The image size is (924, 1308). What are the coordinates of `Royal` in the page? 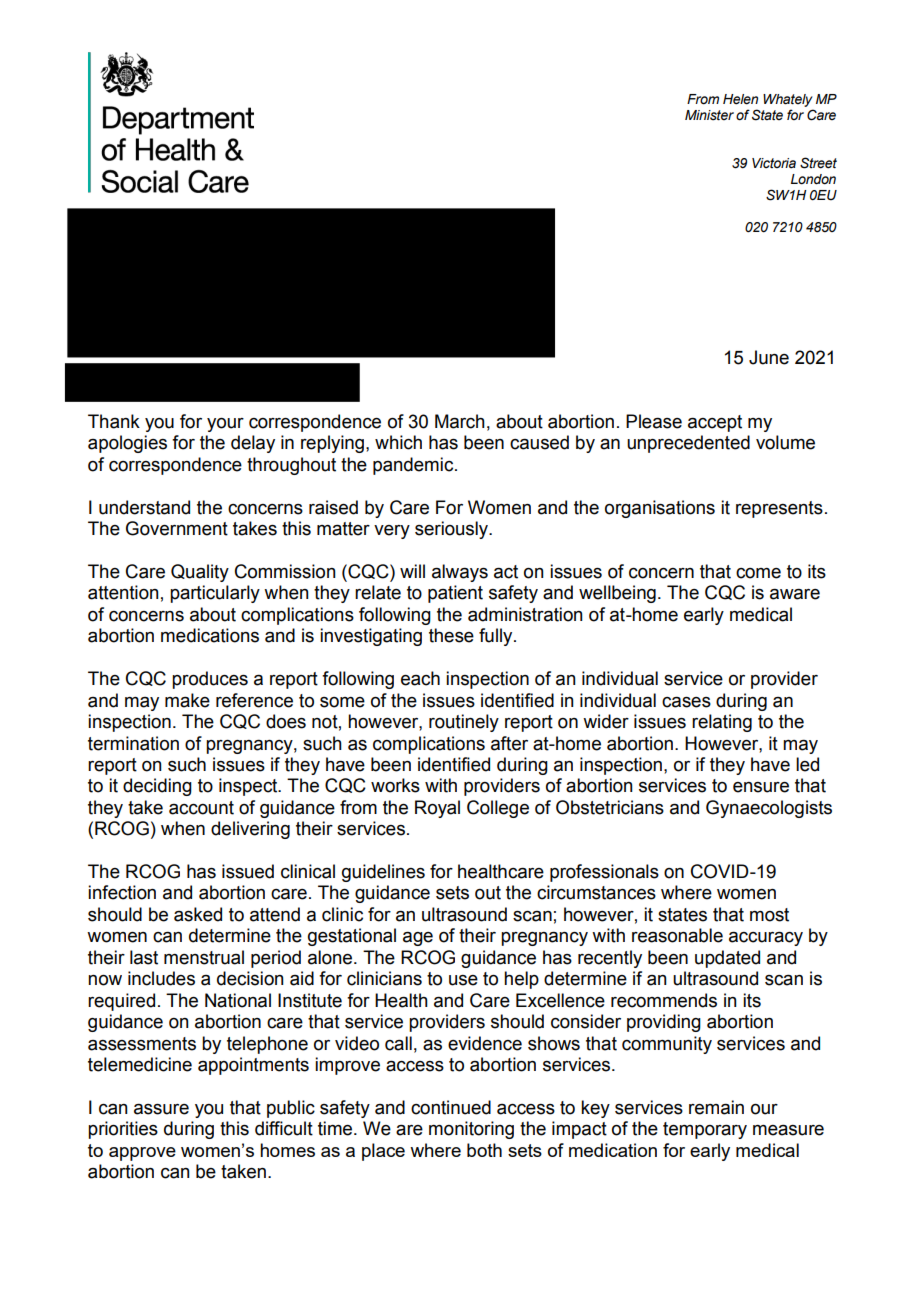 It's located at (437, 809).
